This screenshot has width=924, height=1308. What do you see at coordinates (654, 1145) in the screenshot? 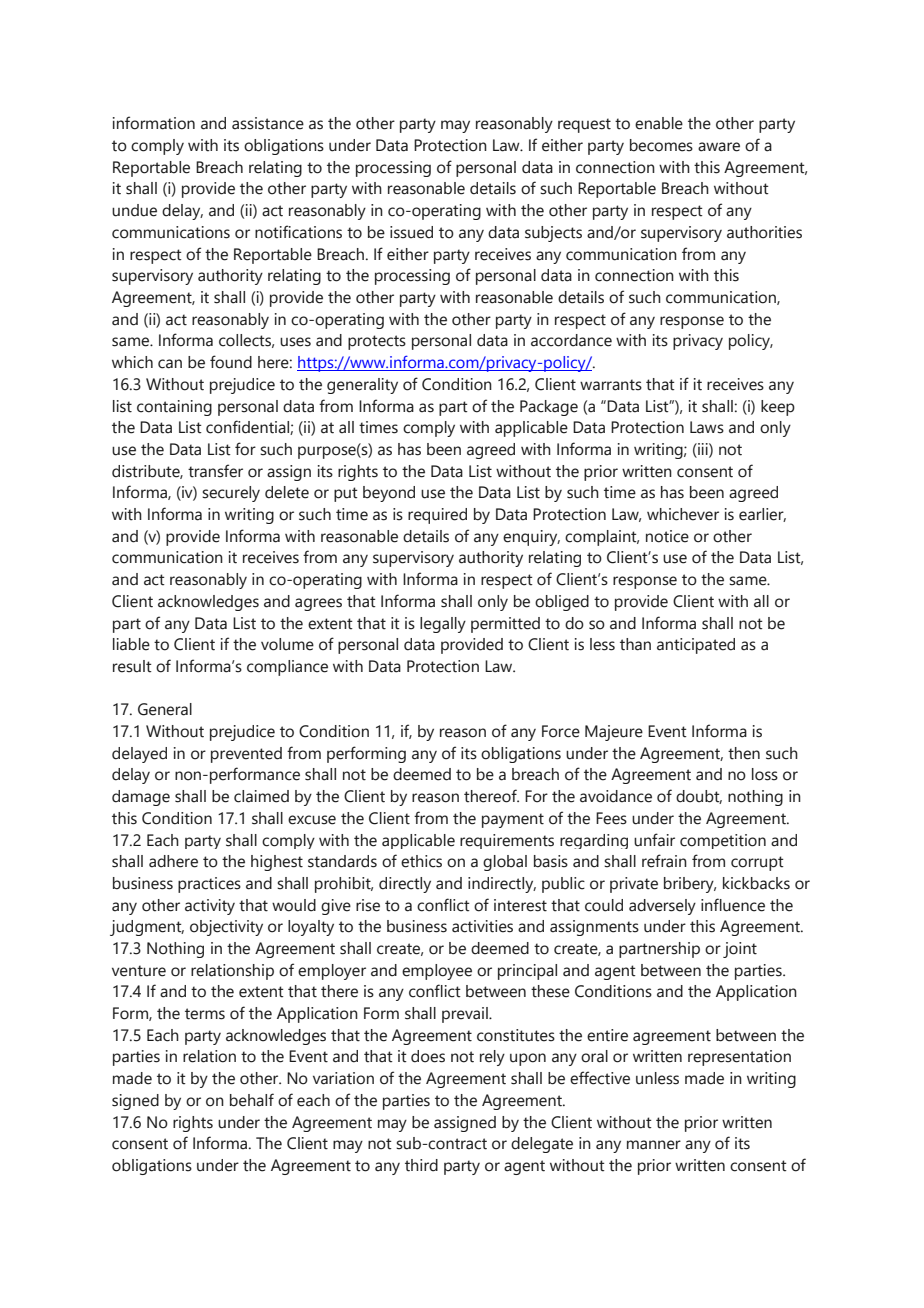
I see `manner` at bounding box center [654, 1145].
